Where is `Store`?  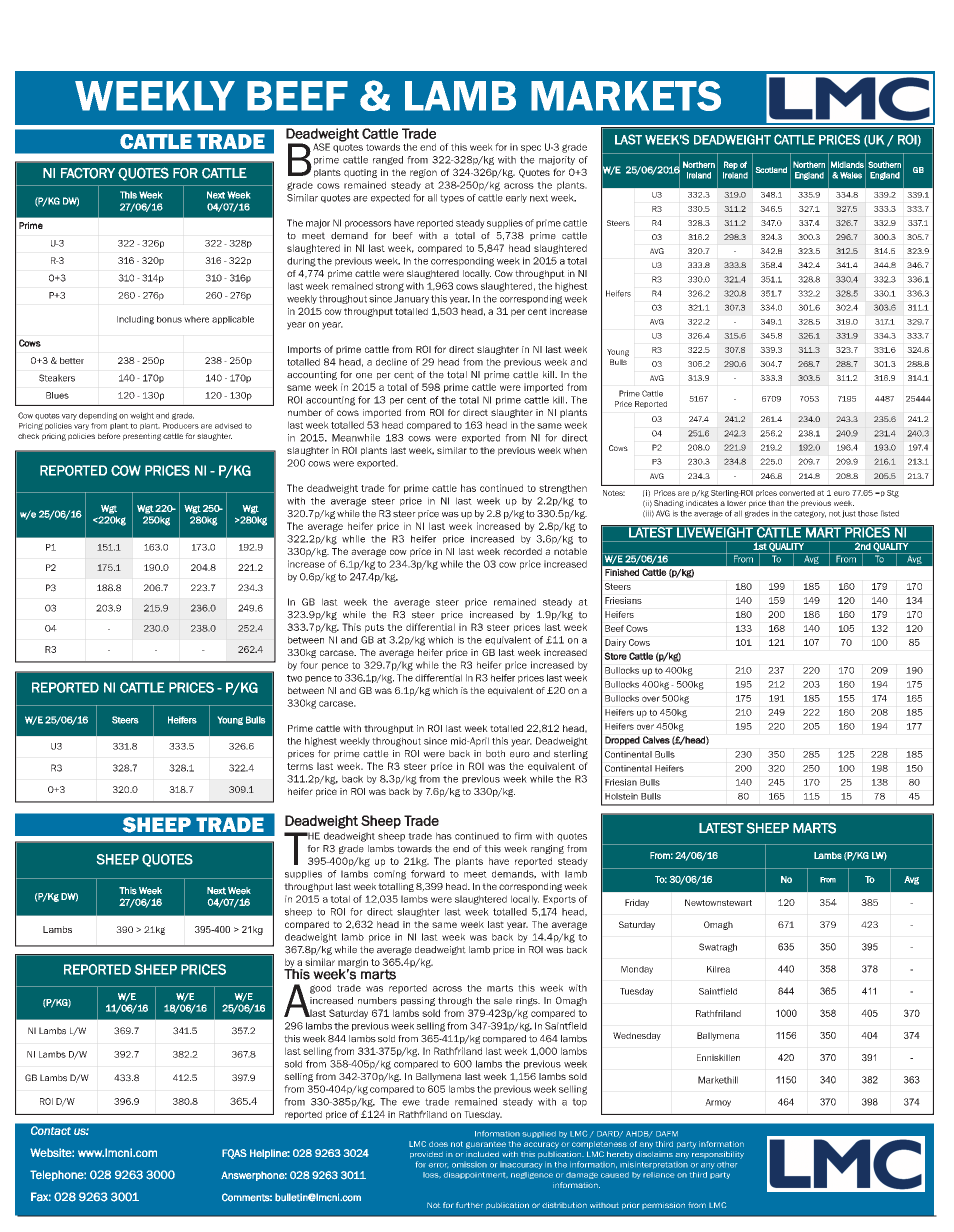 Store is located at coordinates (615, 656).
